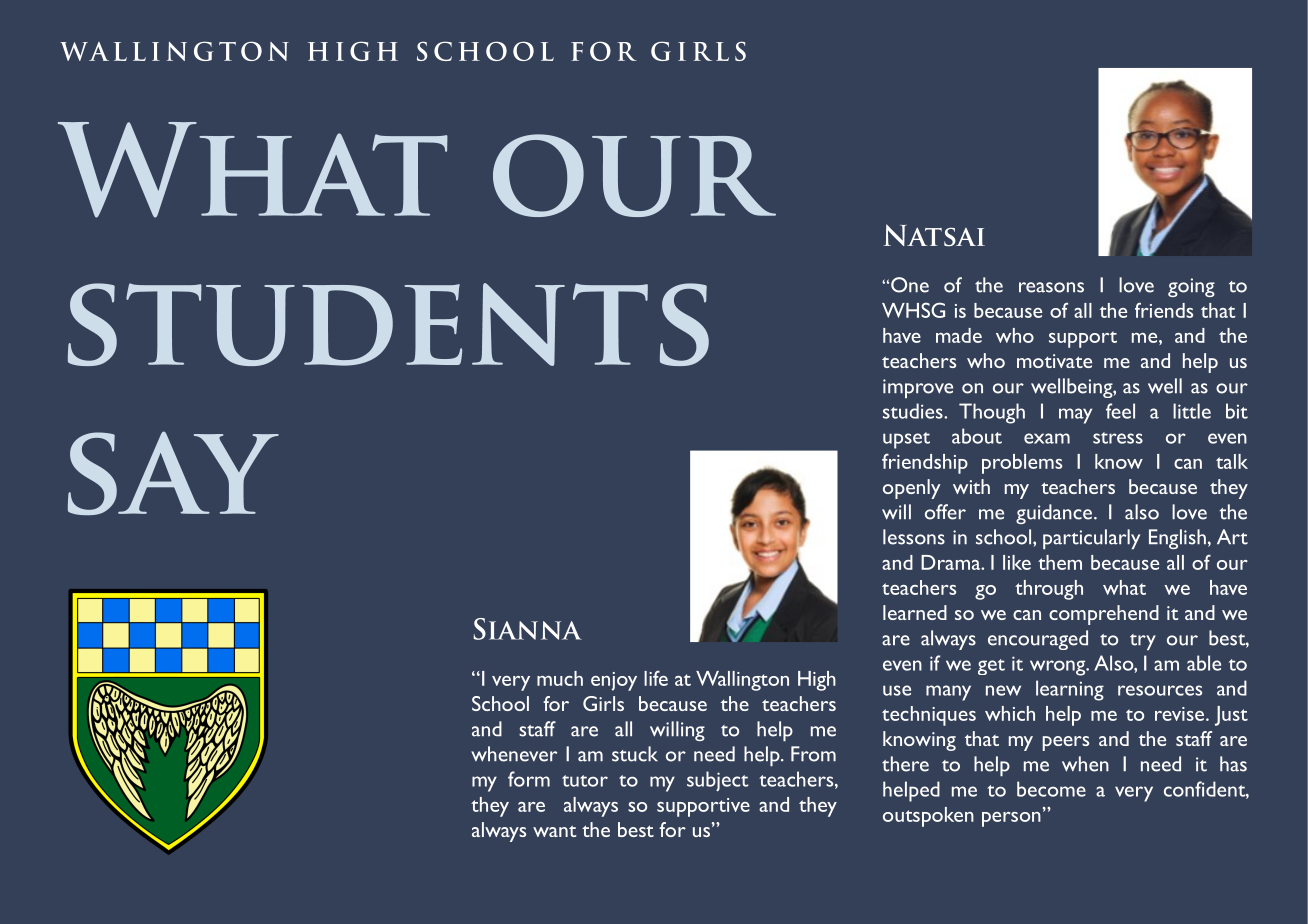 The width and height of the document is (1308, 924). Describe the element at coordinates (1191, 287) in the document. I see `going` at that location.
